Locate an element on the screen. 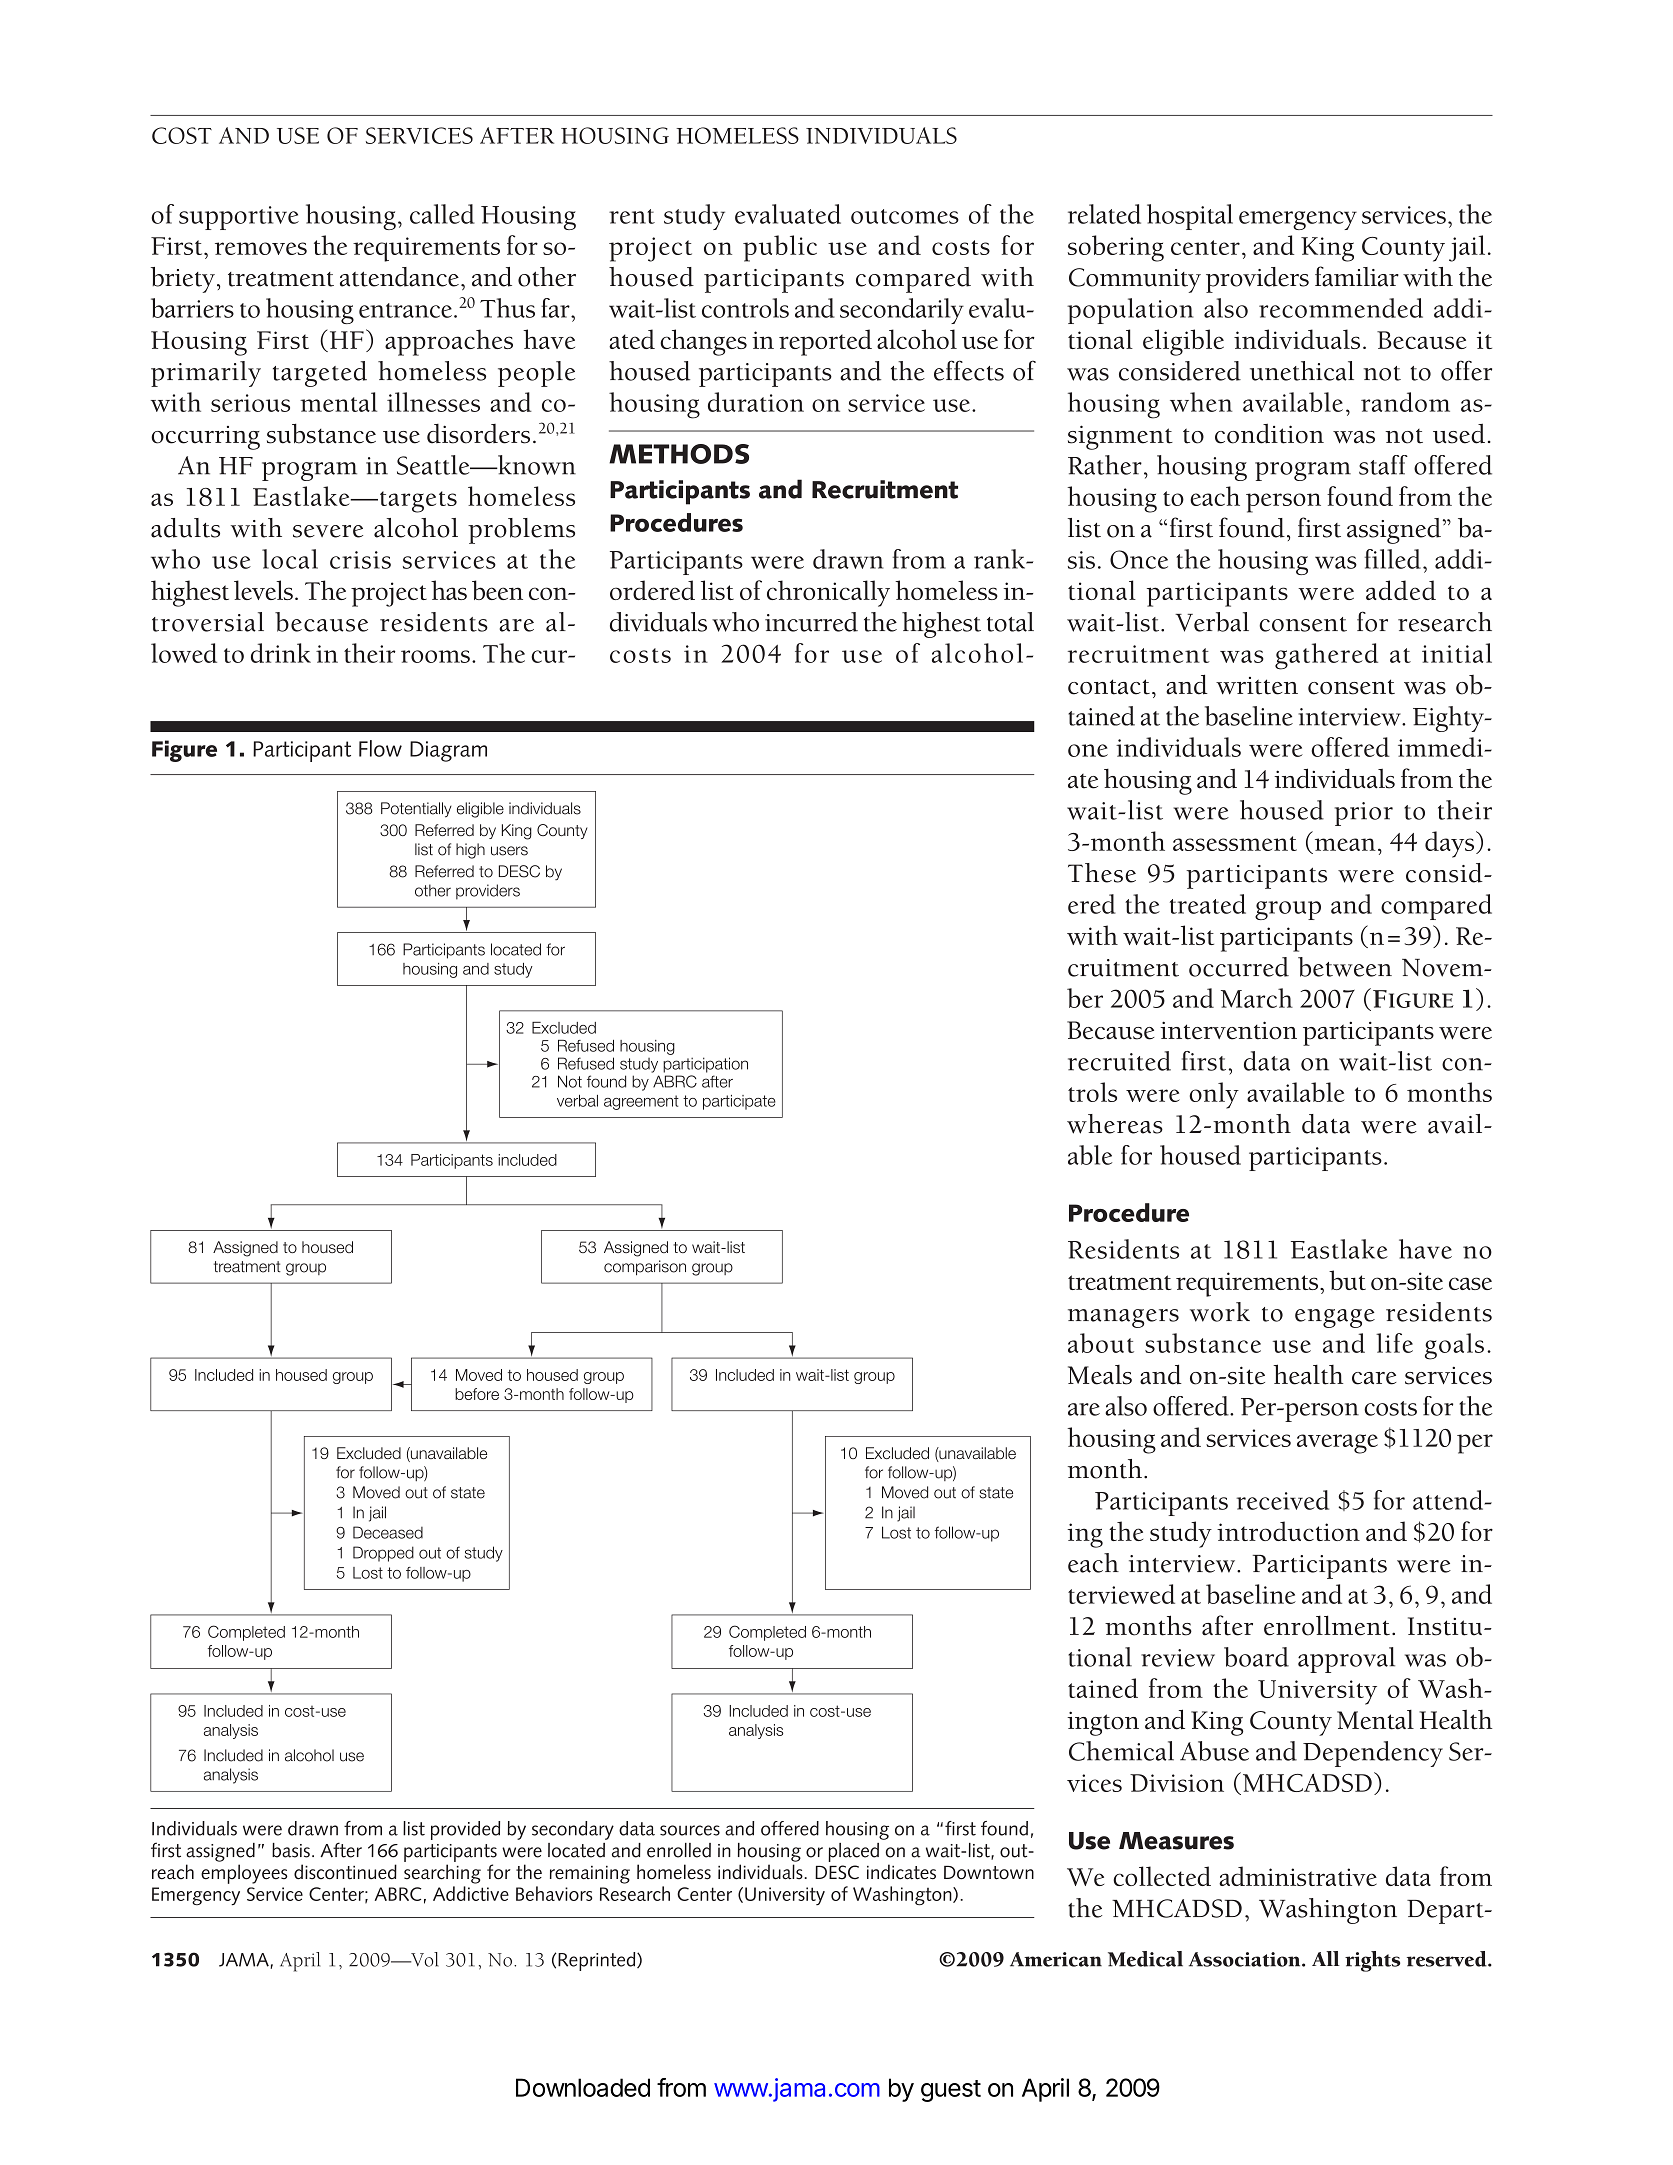  added is located at coordinates (1401, 590).
